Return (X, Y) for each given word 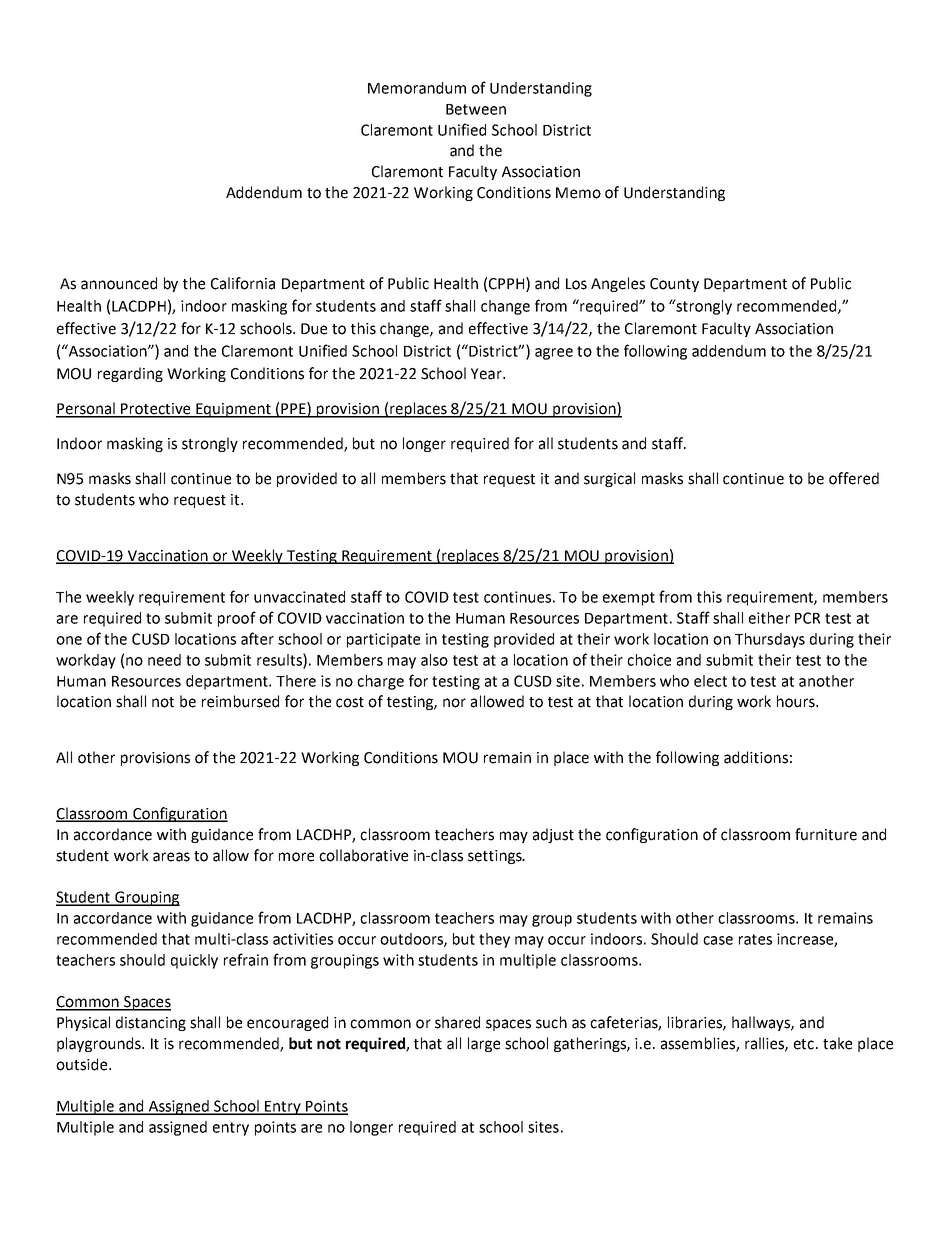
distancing (151, 1023)
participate (383, 640)
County (674, 285)
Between (476, 109)
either (769, 618)
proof (237, 619)
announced (119, 283)
